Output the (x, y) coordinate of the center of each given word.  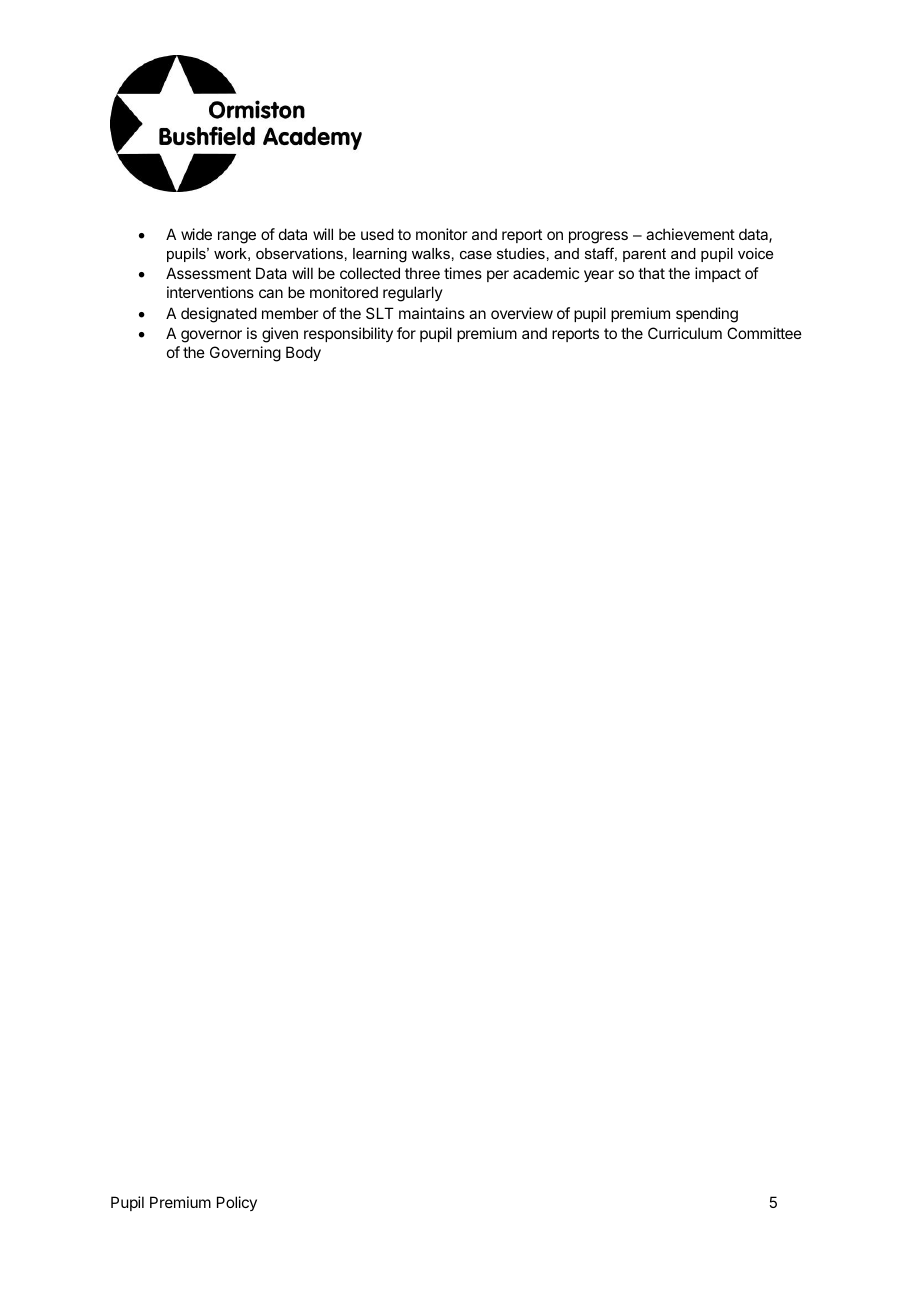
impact (718, 274)
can (271, 293)
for (406, 333)
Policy (237, 1203)
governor (211, 336)
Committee (764, 333)
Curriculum (685, 333)
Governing (245, 354)
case (476, 255)
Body (303, 353)
